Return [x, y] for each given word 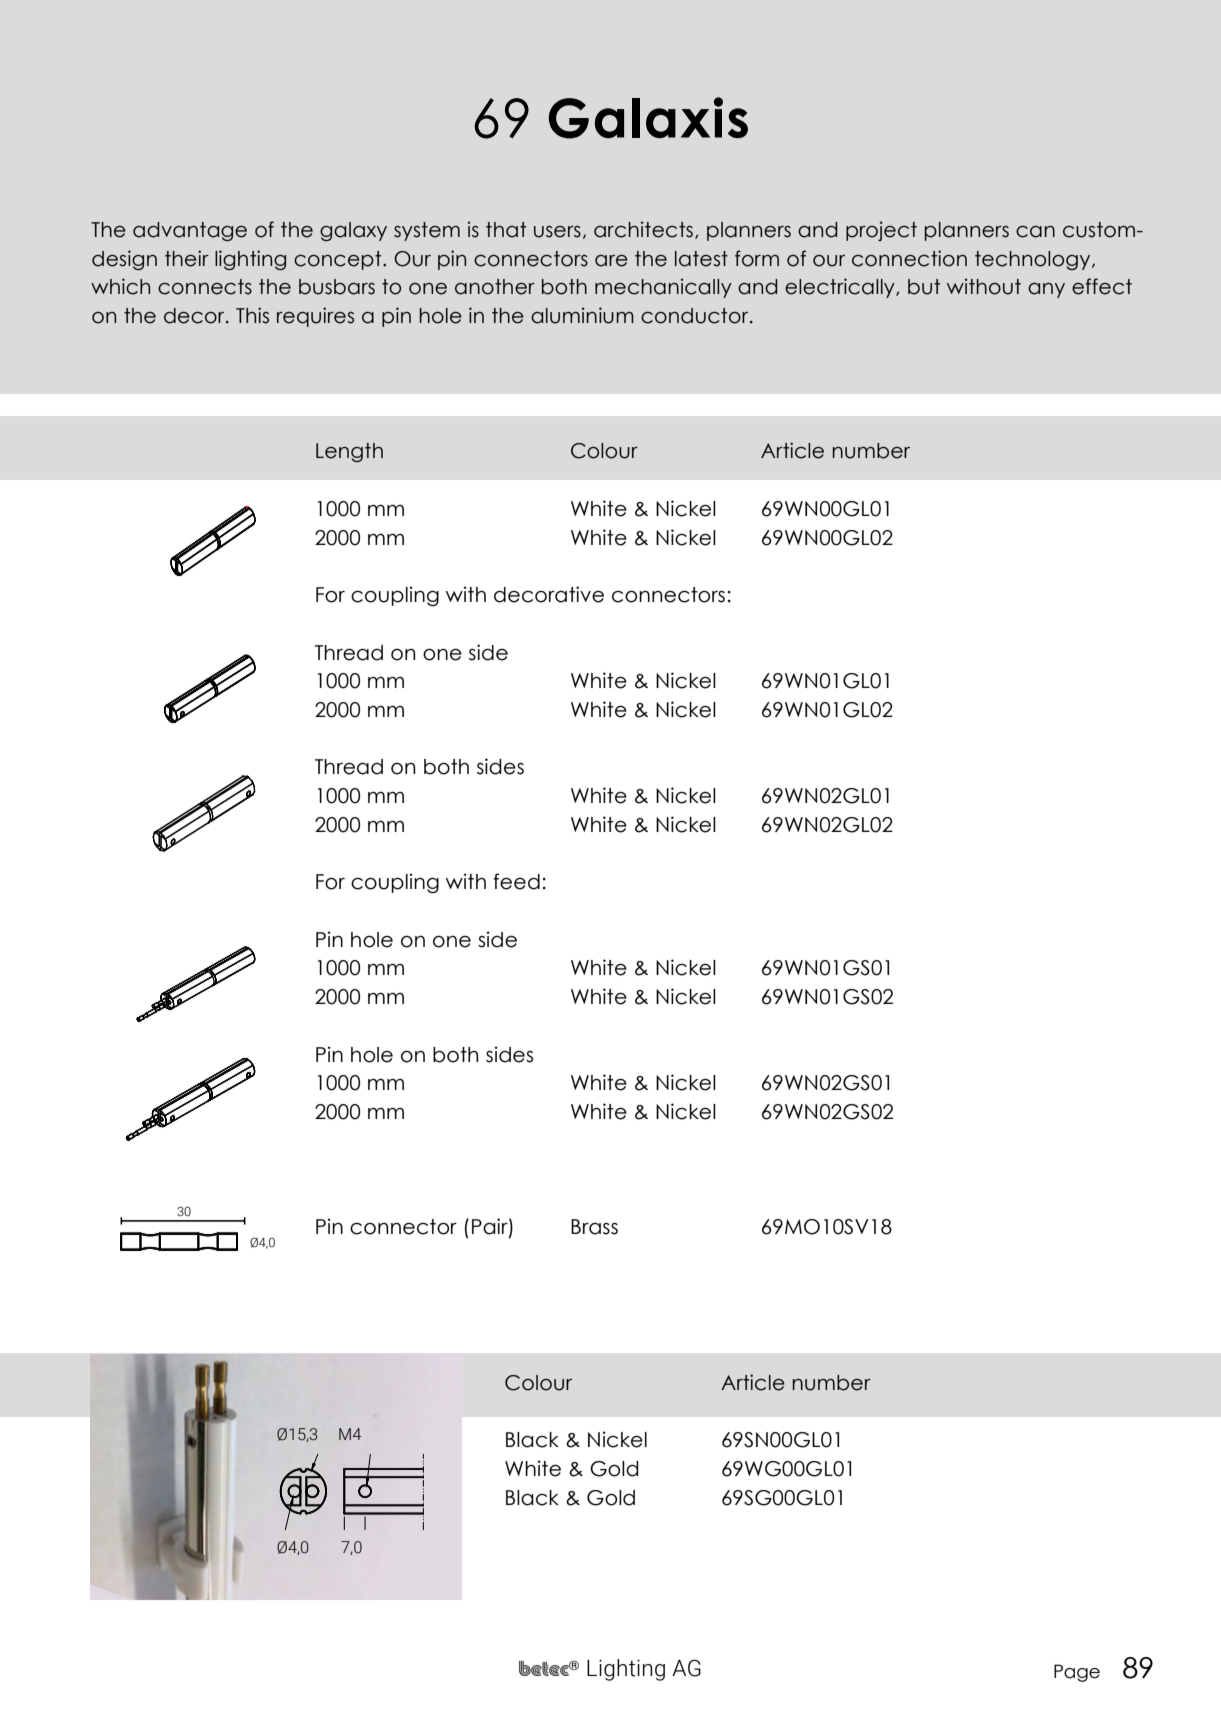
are [611, 261]
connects [205, 287]
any [1046, 290]
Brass [594, 1227]
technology [1034, 260]
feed [516, 881]
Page [1077, 1673]
